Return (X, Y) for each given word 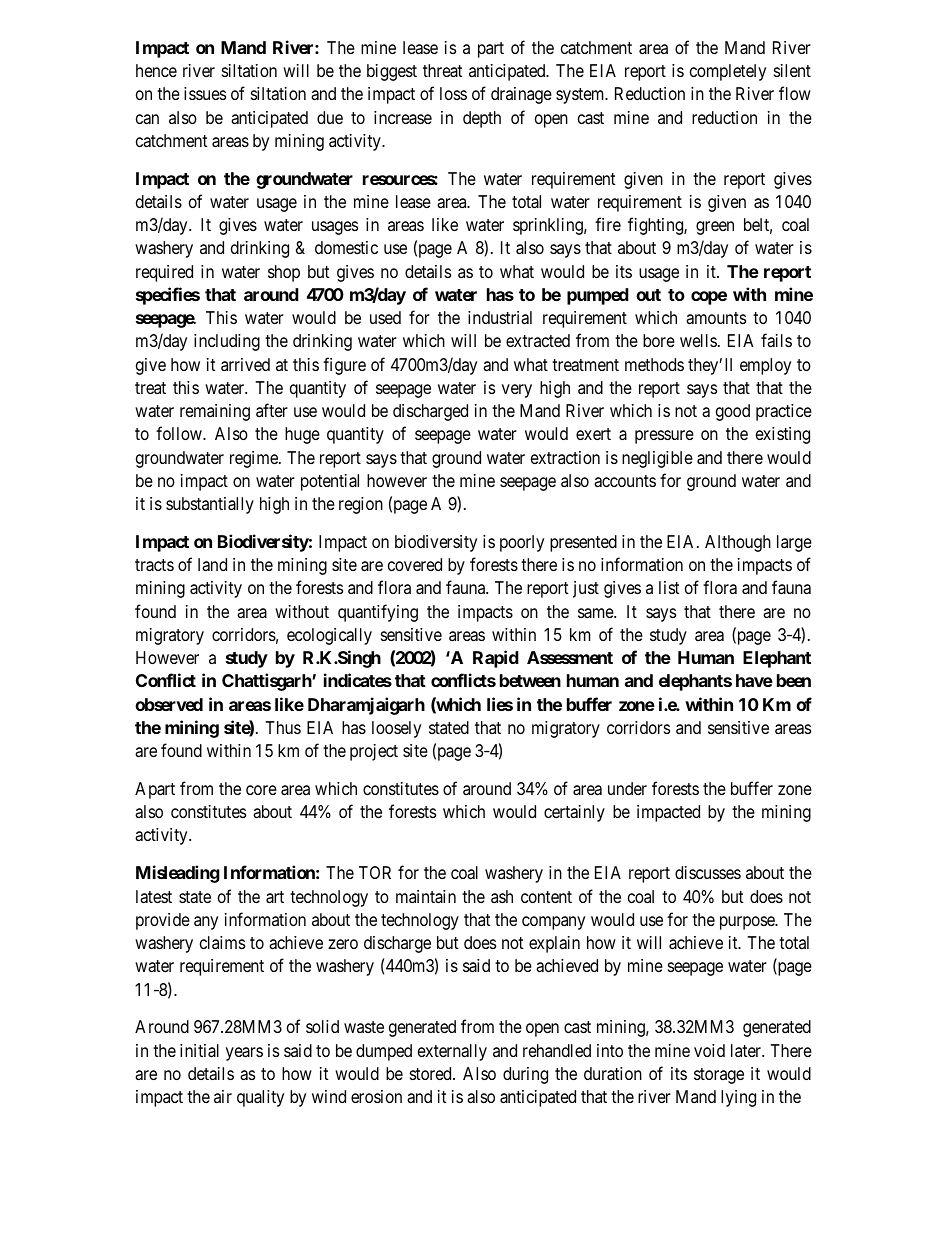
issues (205, 93)
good (733, 412)
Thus (283, 727)
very (517, 391)
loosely (396, 729)
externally (452, 1052)
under (627, 788)
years (244, 1054)
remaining (215, 412)
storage (719, 1076)
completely (728, 72)
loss (453, 93)
